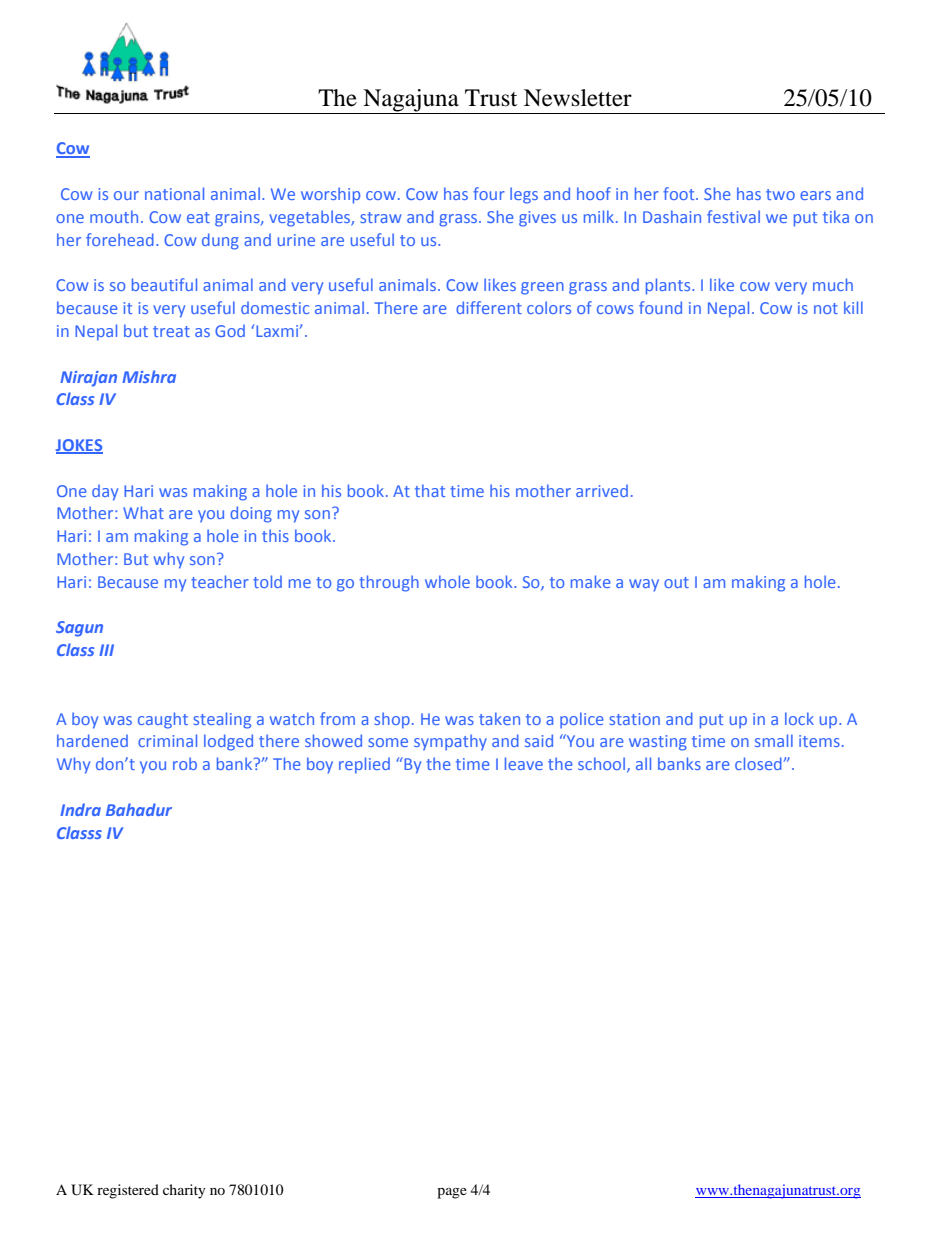 Image resolution: width=952 pixels, height=1233 pixels. What do you see at coordinates (139, 809) in the screenshot?
I see `Bahadur` at bounding box center [139, 809].
